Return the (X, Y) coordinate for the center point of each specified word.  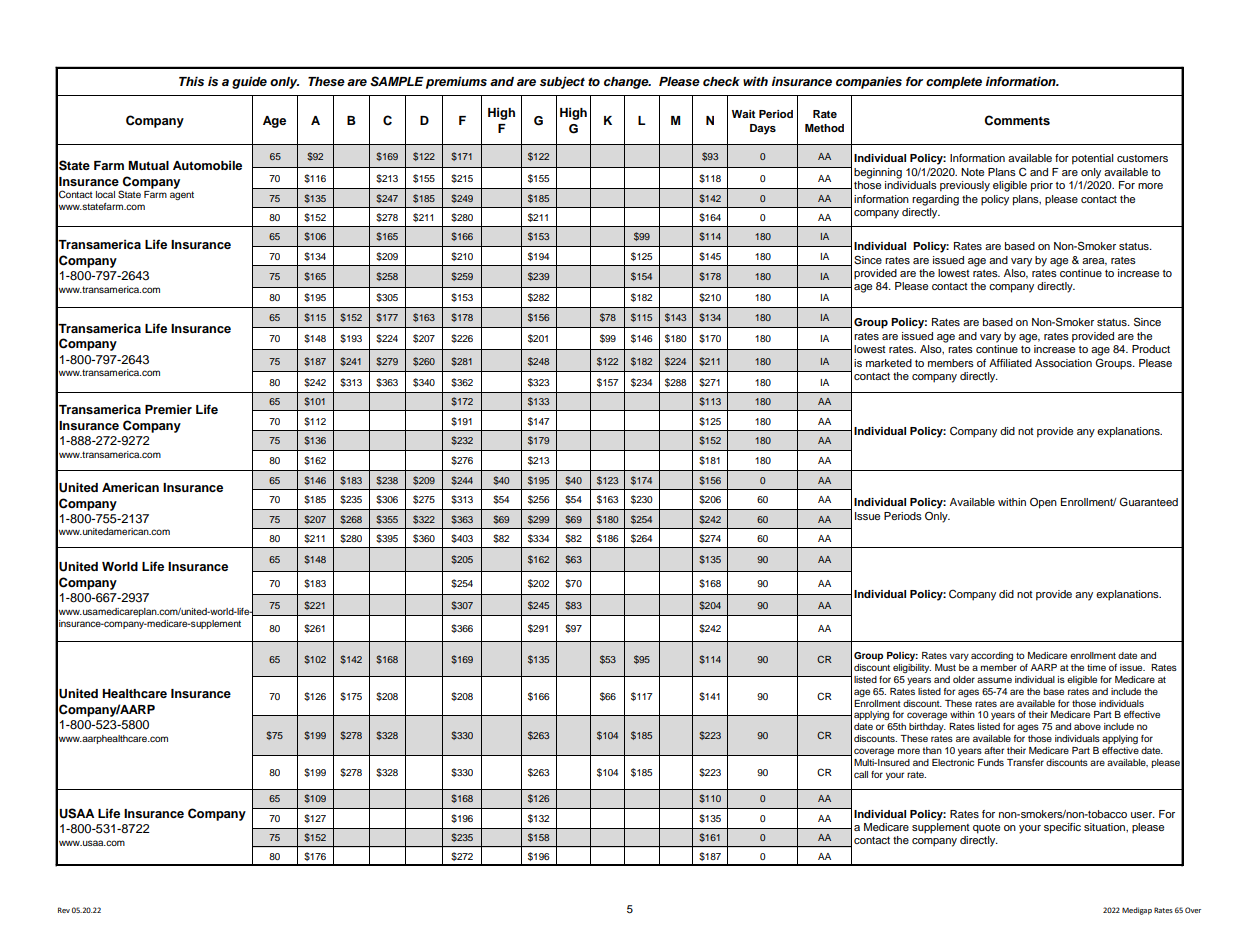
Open (1043, 503)
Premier (168, 409)
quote (986, 829)
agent (182, 195)
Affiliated (1010, 363)
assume (994, 680)
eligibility (912, 668)
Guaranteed (1148, 502)
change (627, 83)
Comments (1017, 120)
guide (249, 82)
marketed (889, 363)
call (861, 774)
